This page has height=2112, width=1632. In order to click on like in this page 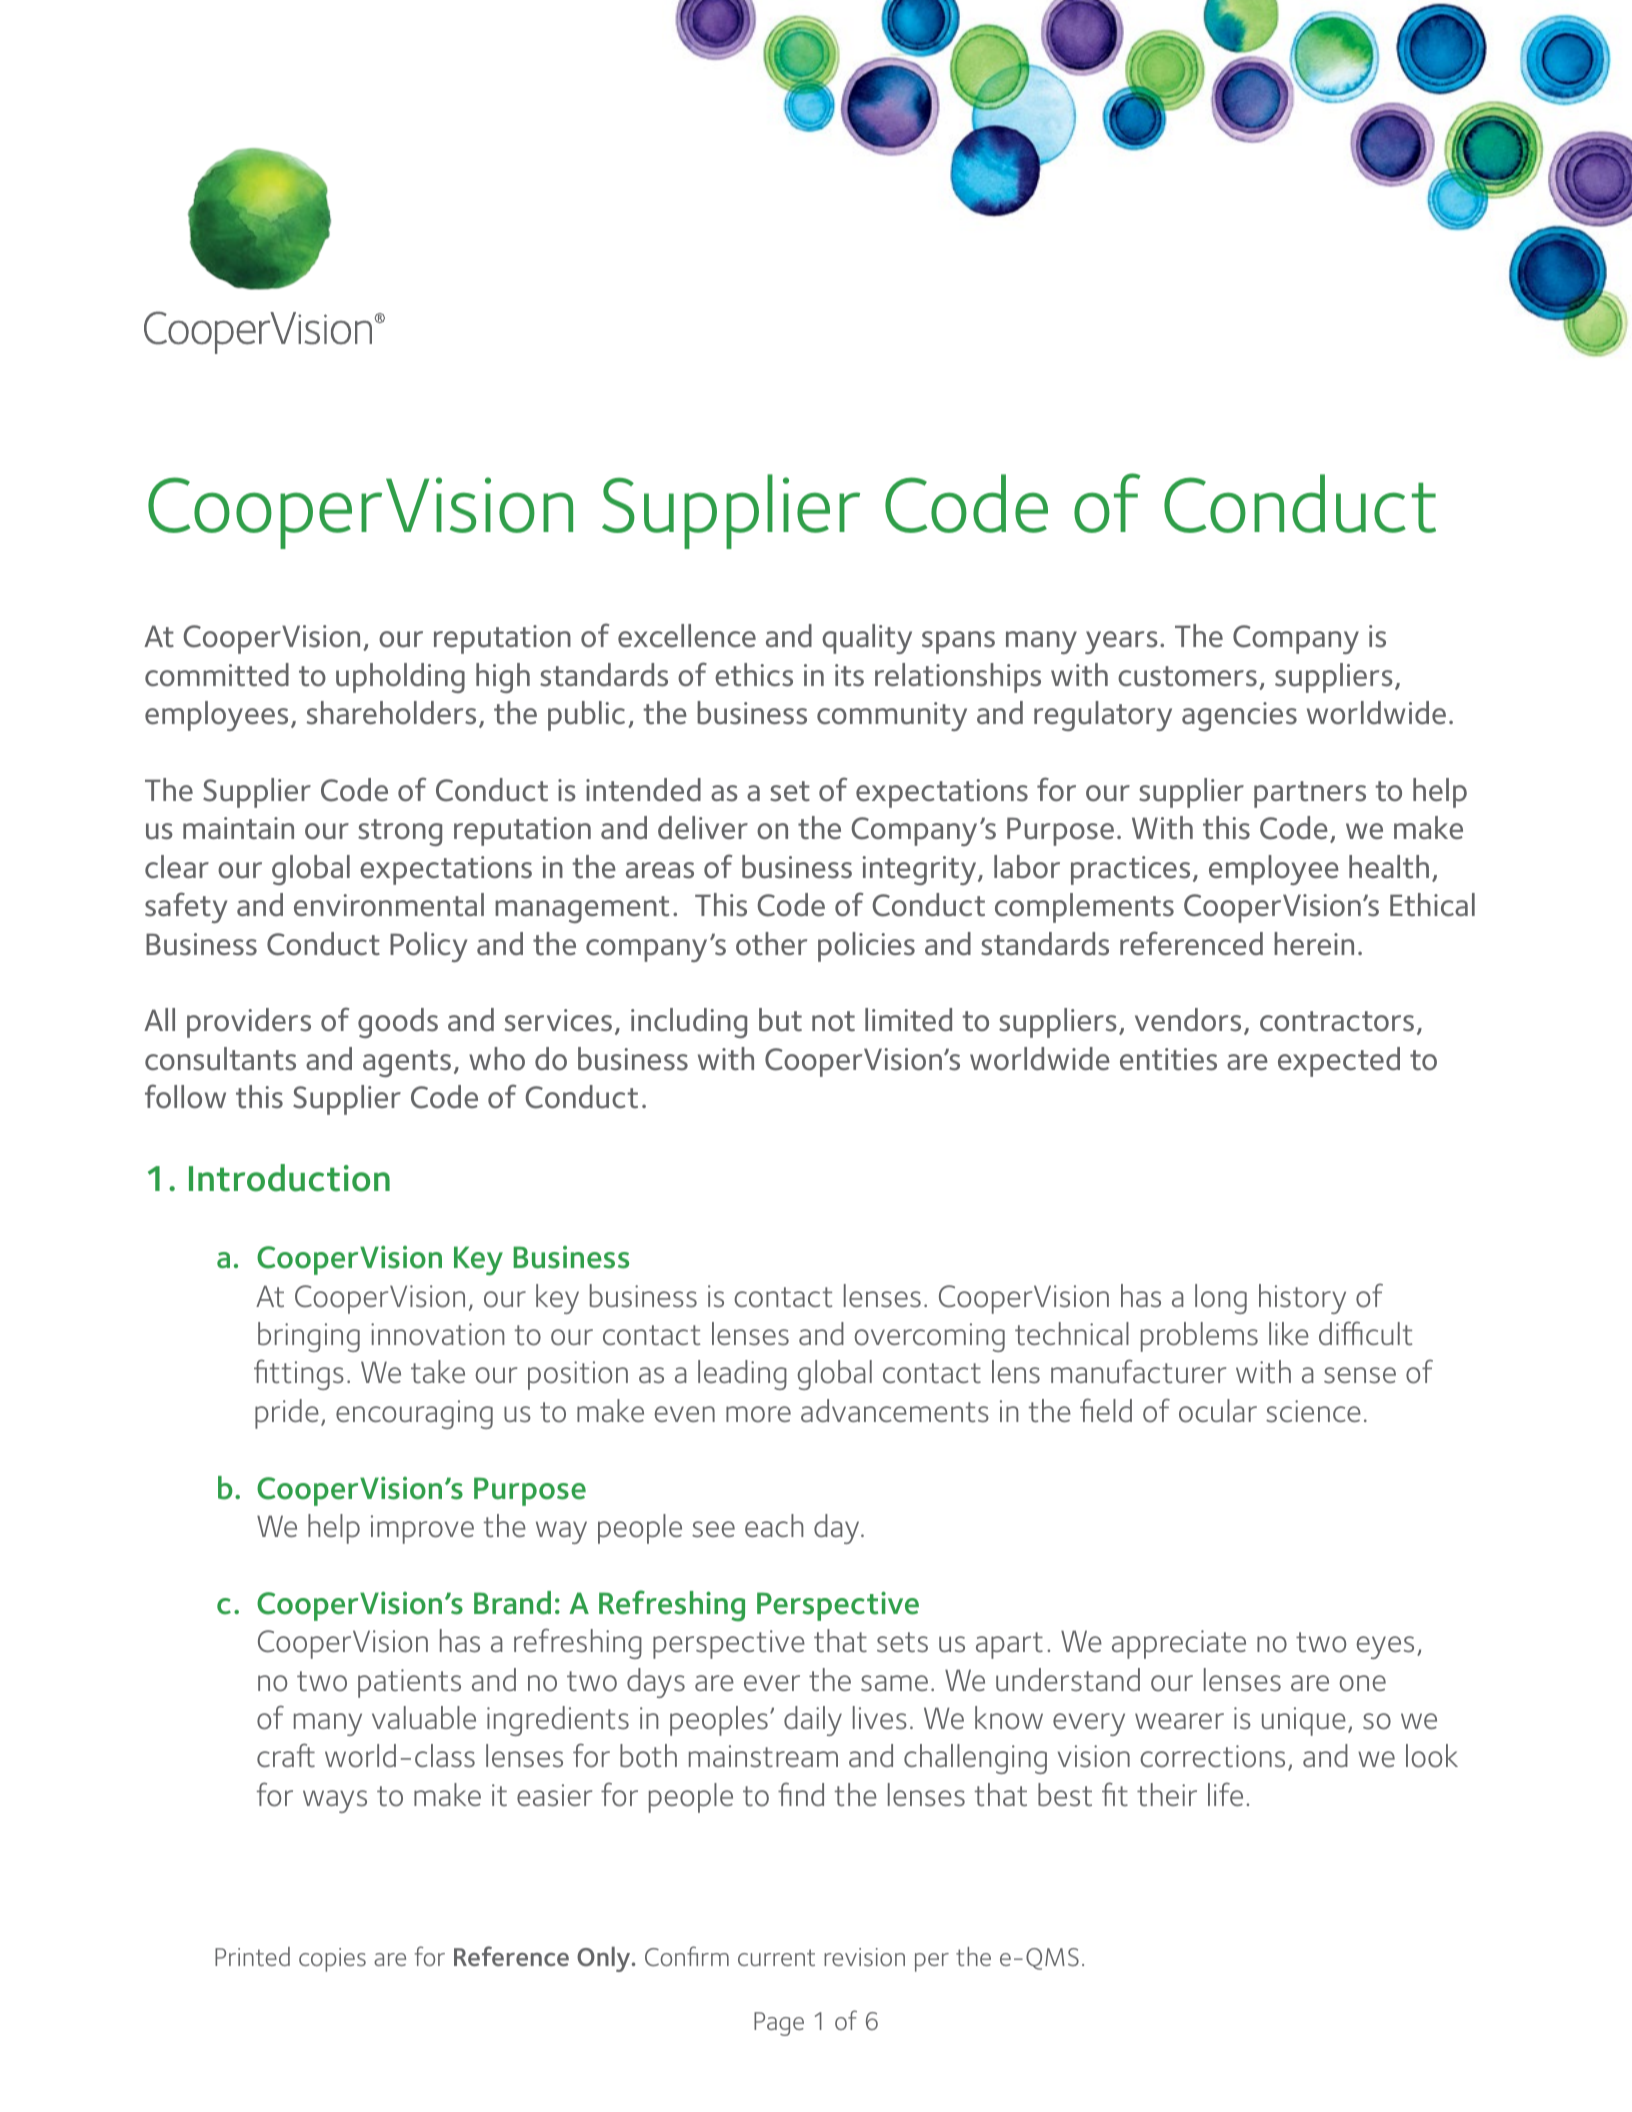, I will do `click(1289, 1333)`.
